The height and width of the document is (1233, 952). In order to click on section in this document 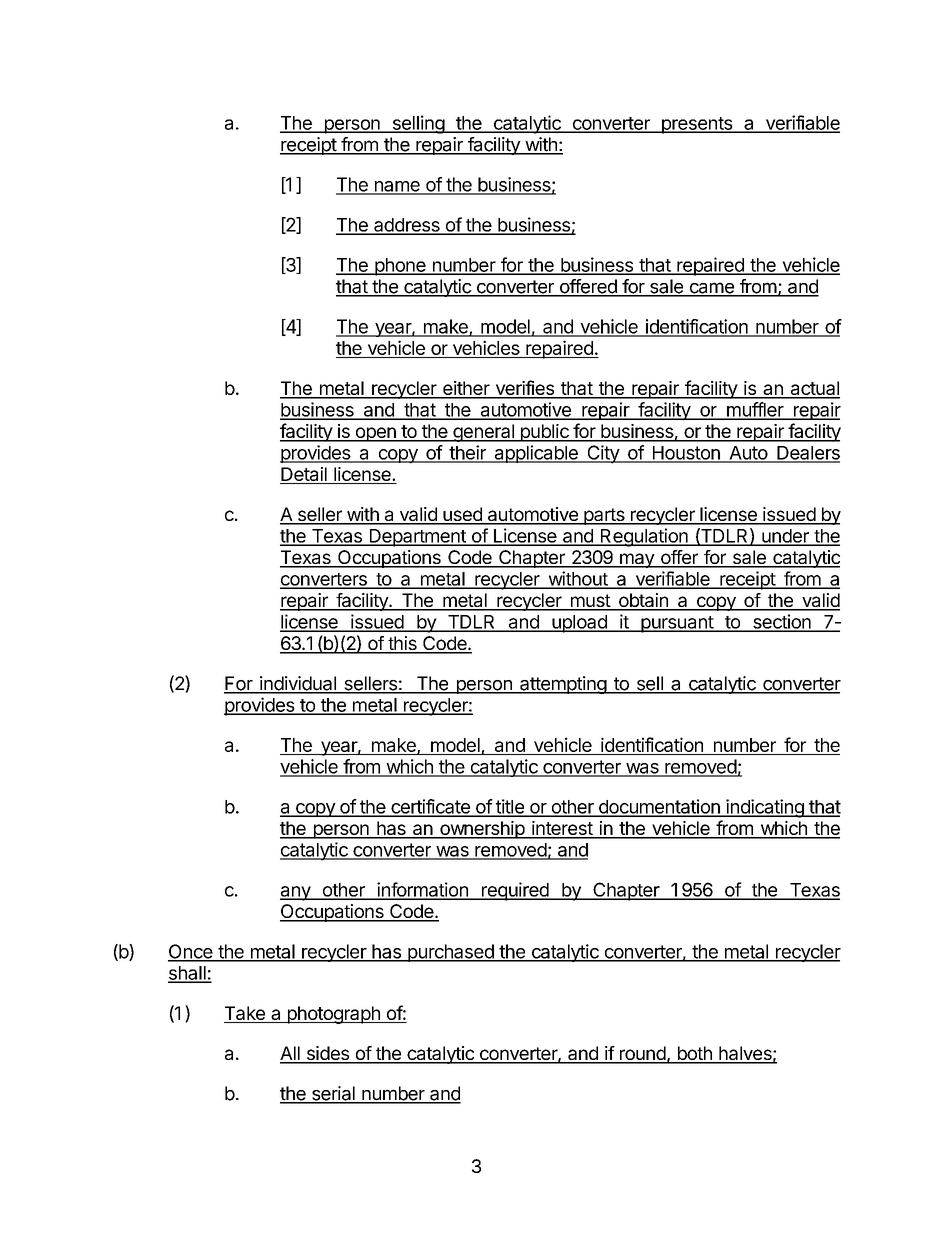, I will do `click(782, 622)`.
